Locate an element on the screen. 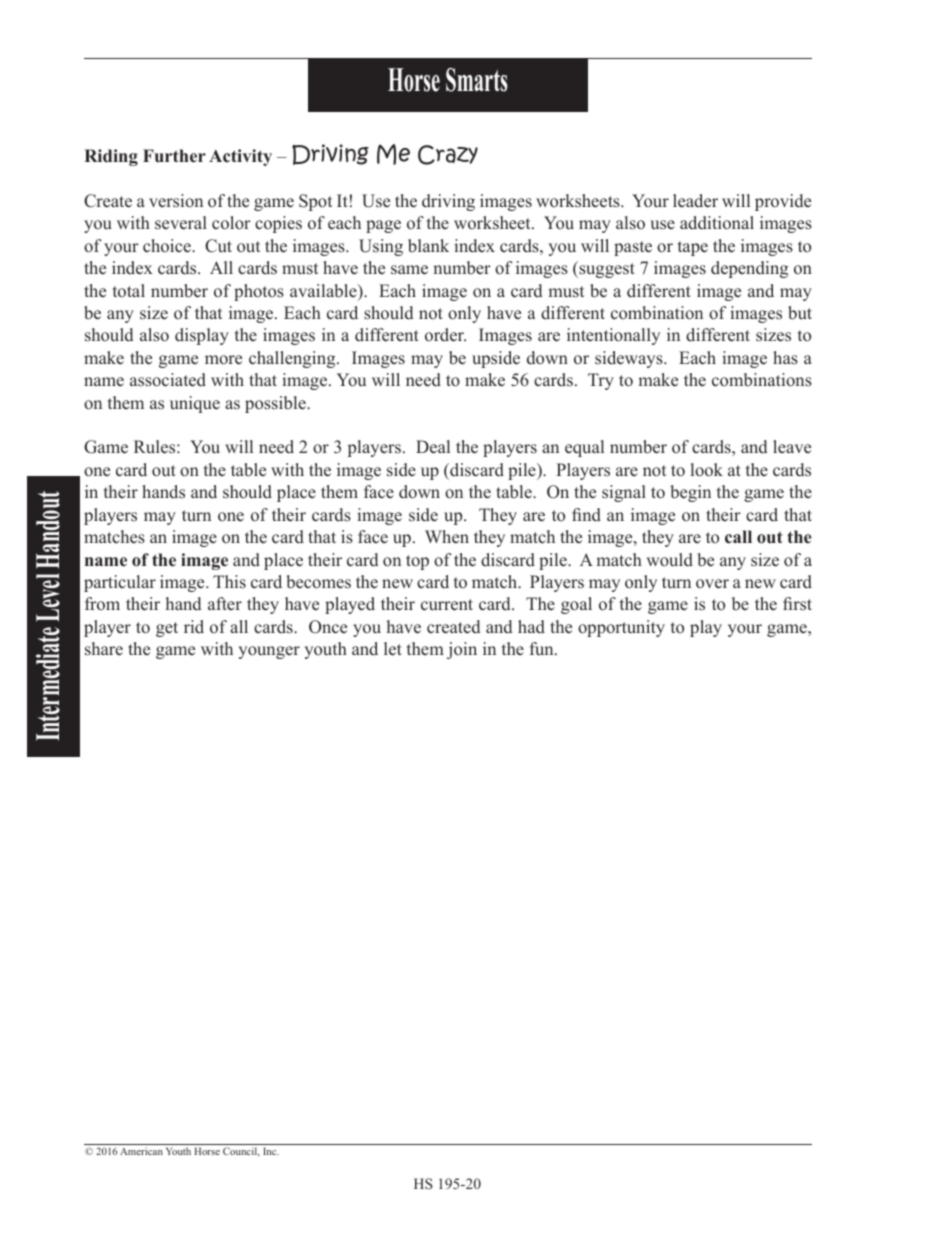  associated is located at coordinates (168, 380).
